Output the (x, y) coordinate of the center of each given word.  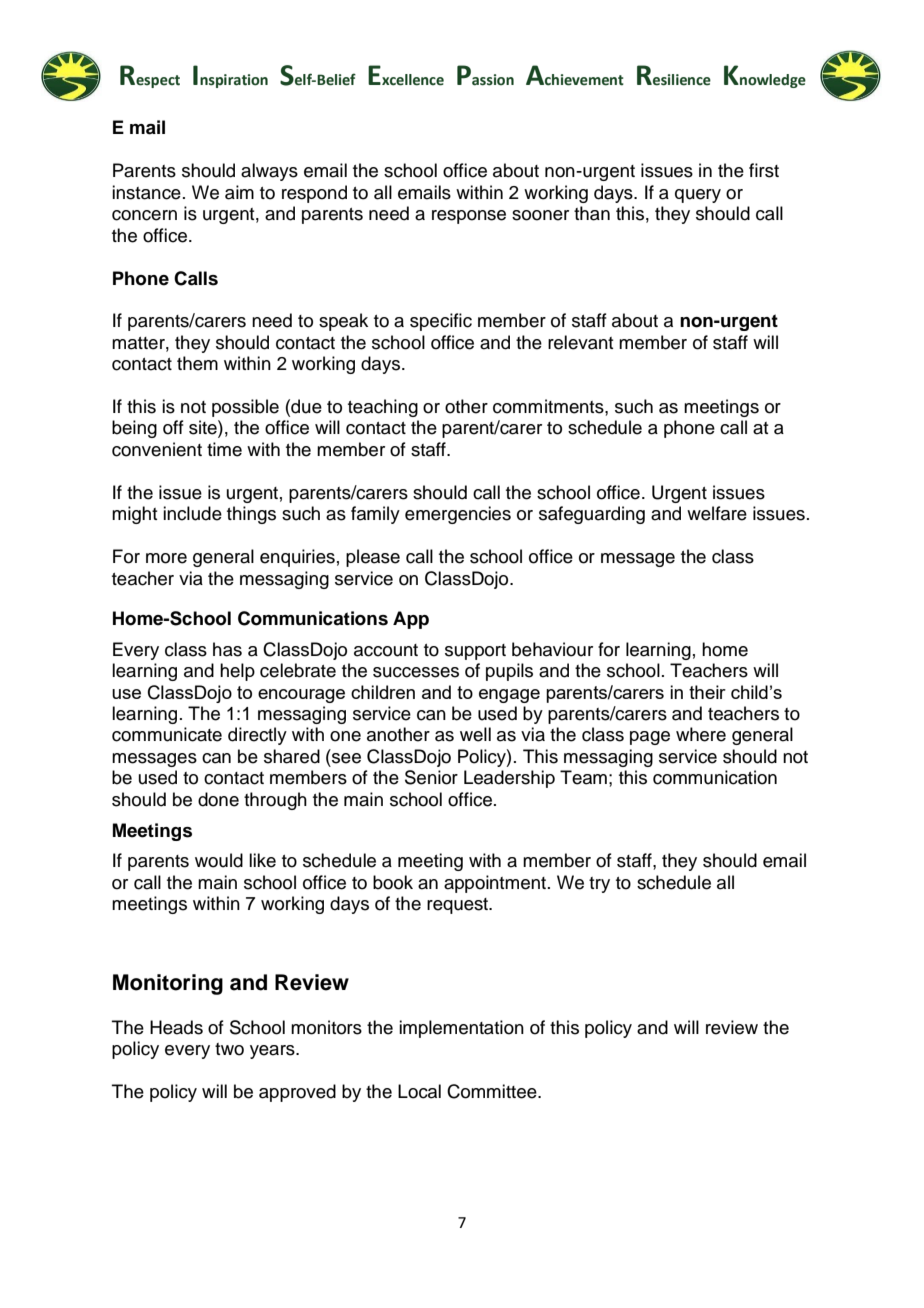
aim (239, 192)
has (227, 649)
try (599, 885)
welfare (717, 513)
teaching (383, 408)
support (475, 652)
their (707, 692)
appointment (496, 884)
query (698, 196)
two (229, 1049)
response (469, 217)
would (219, 860)
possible (245, 408)
